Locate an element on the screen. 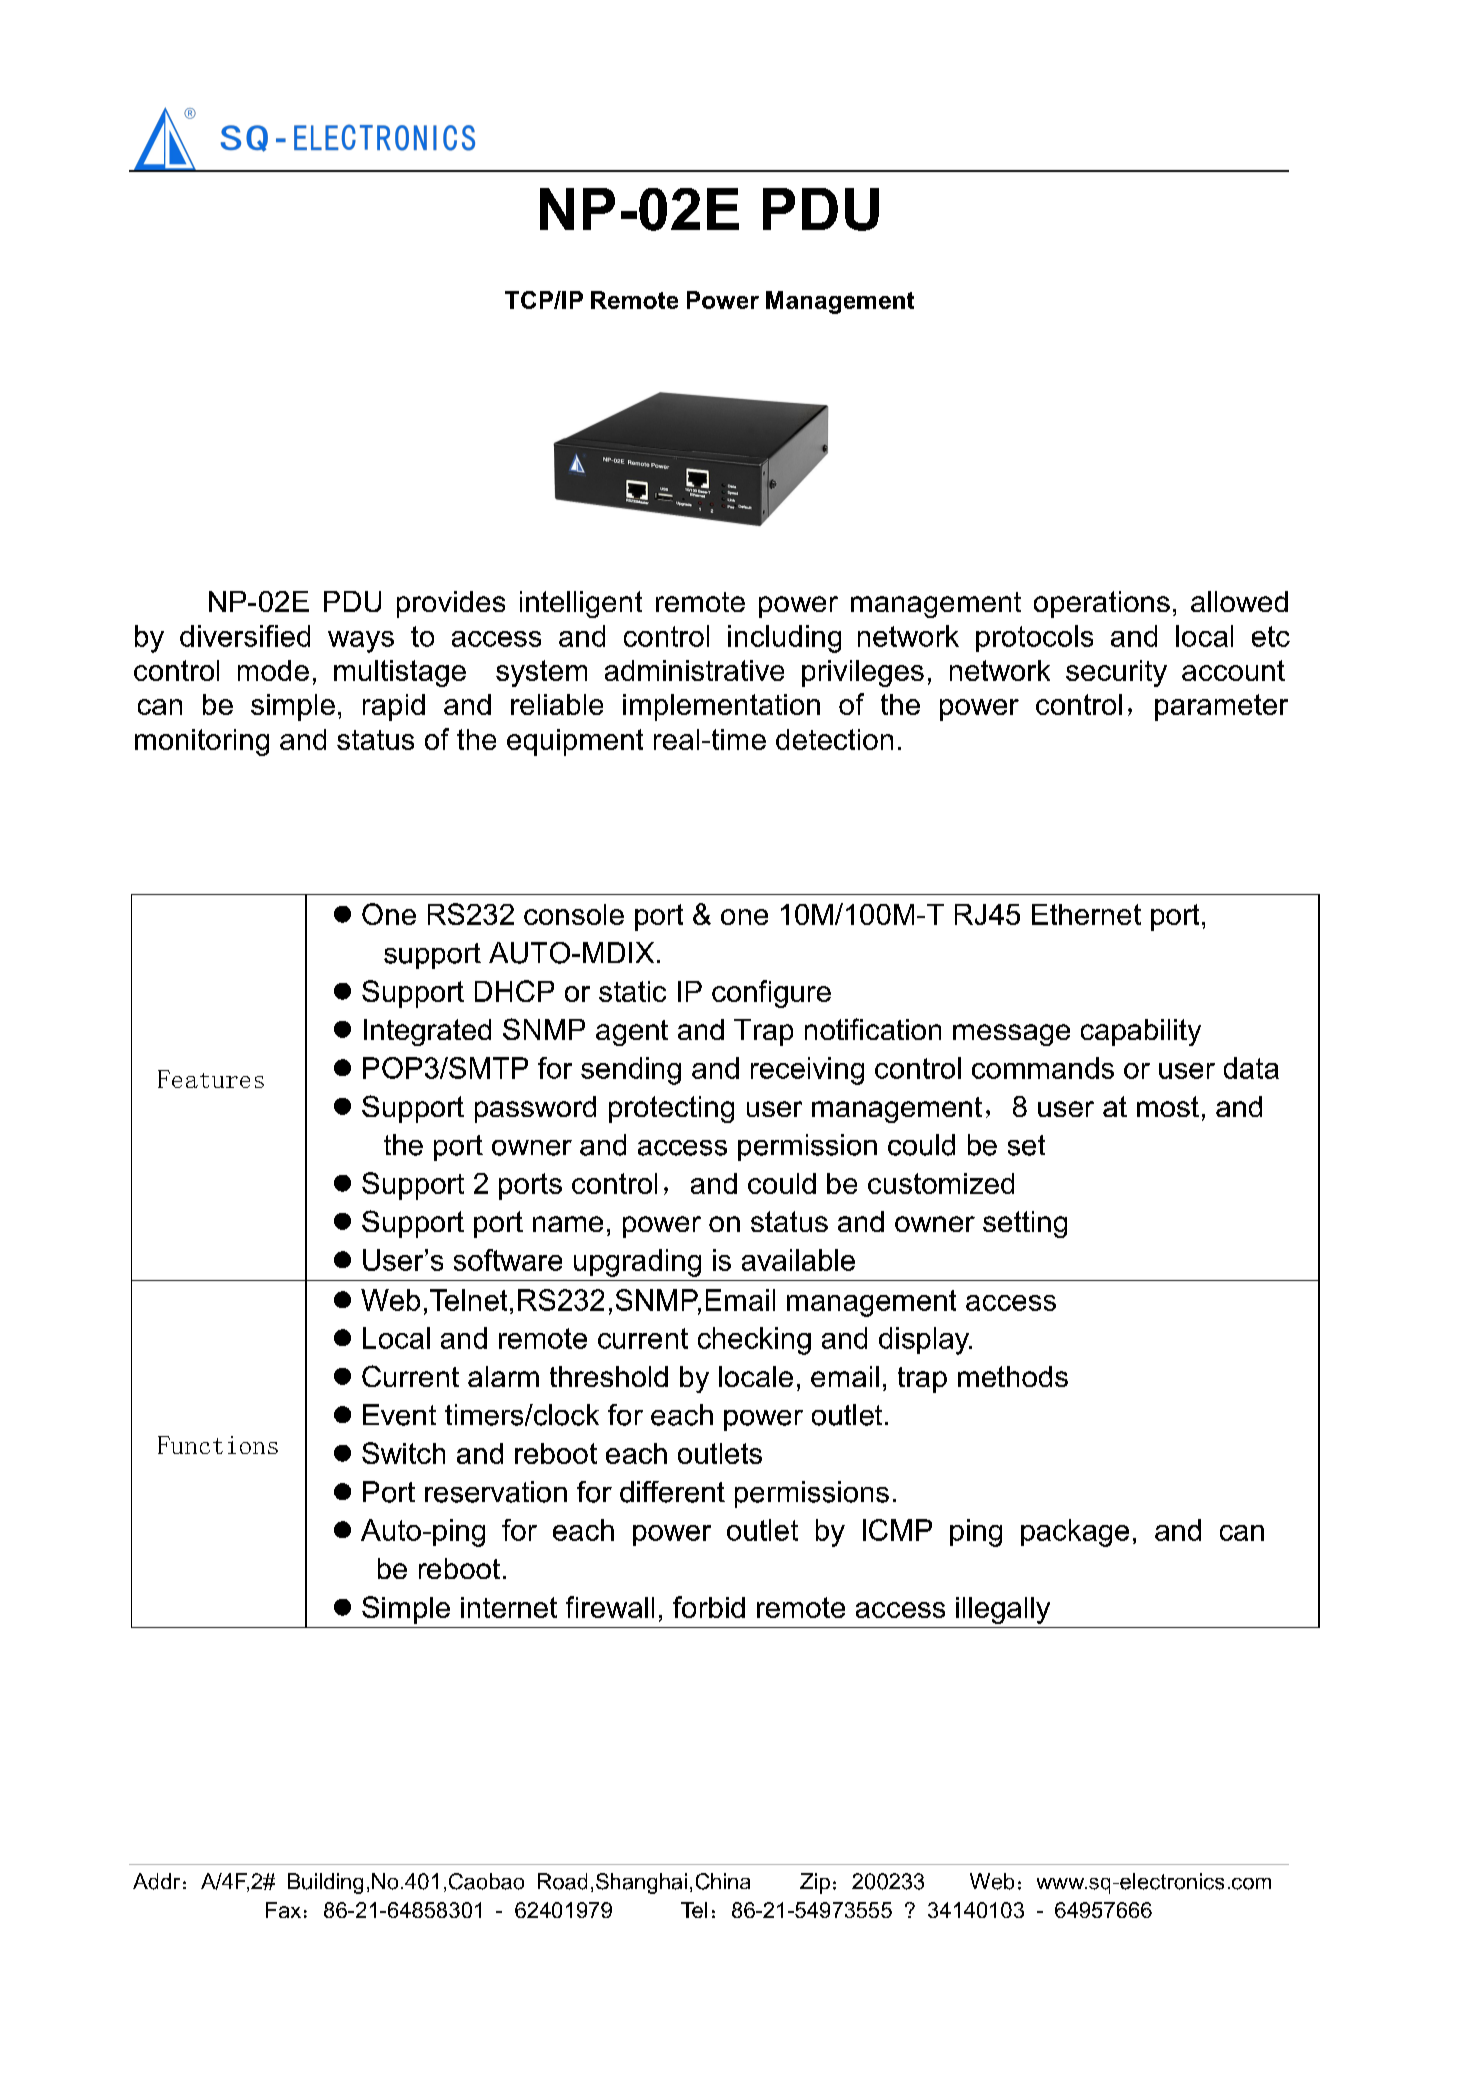 Image resolution: width=1466 pixels, height=2073 pixels. forbid is located at coordinates (709, 1607).
